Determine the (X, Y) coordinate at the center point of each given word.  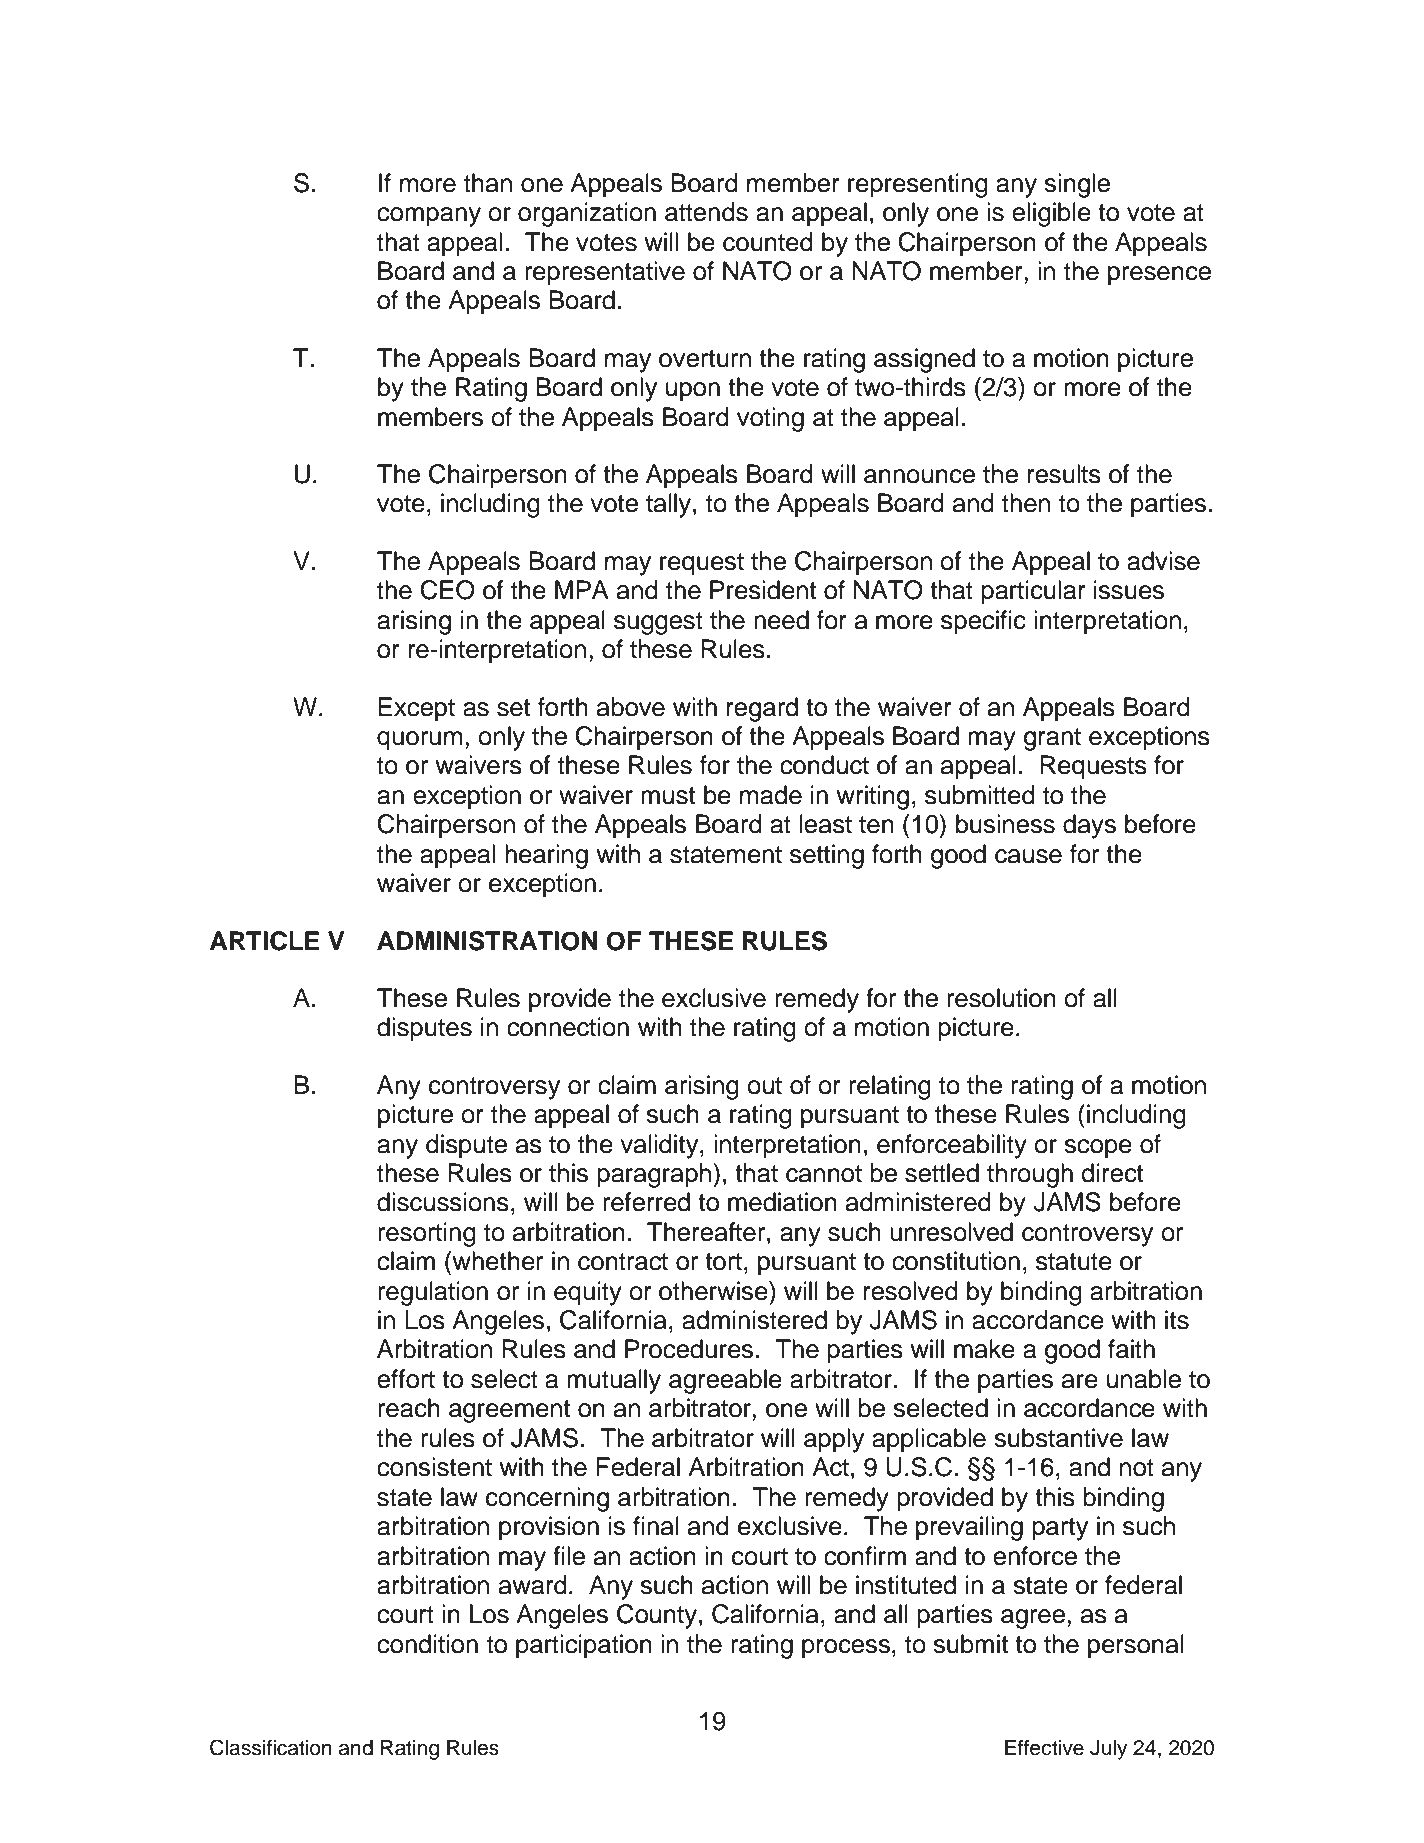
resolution (1001, 998)
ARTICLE (265, 941)
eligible (1051, 214)
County (657, 1616)
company (429, 217)
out (764, 1086)
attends (706, 212)
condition (427, 1644)
